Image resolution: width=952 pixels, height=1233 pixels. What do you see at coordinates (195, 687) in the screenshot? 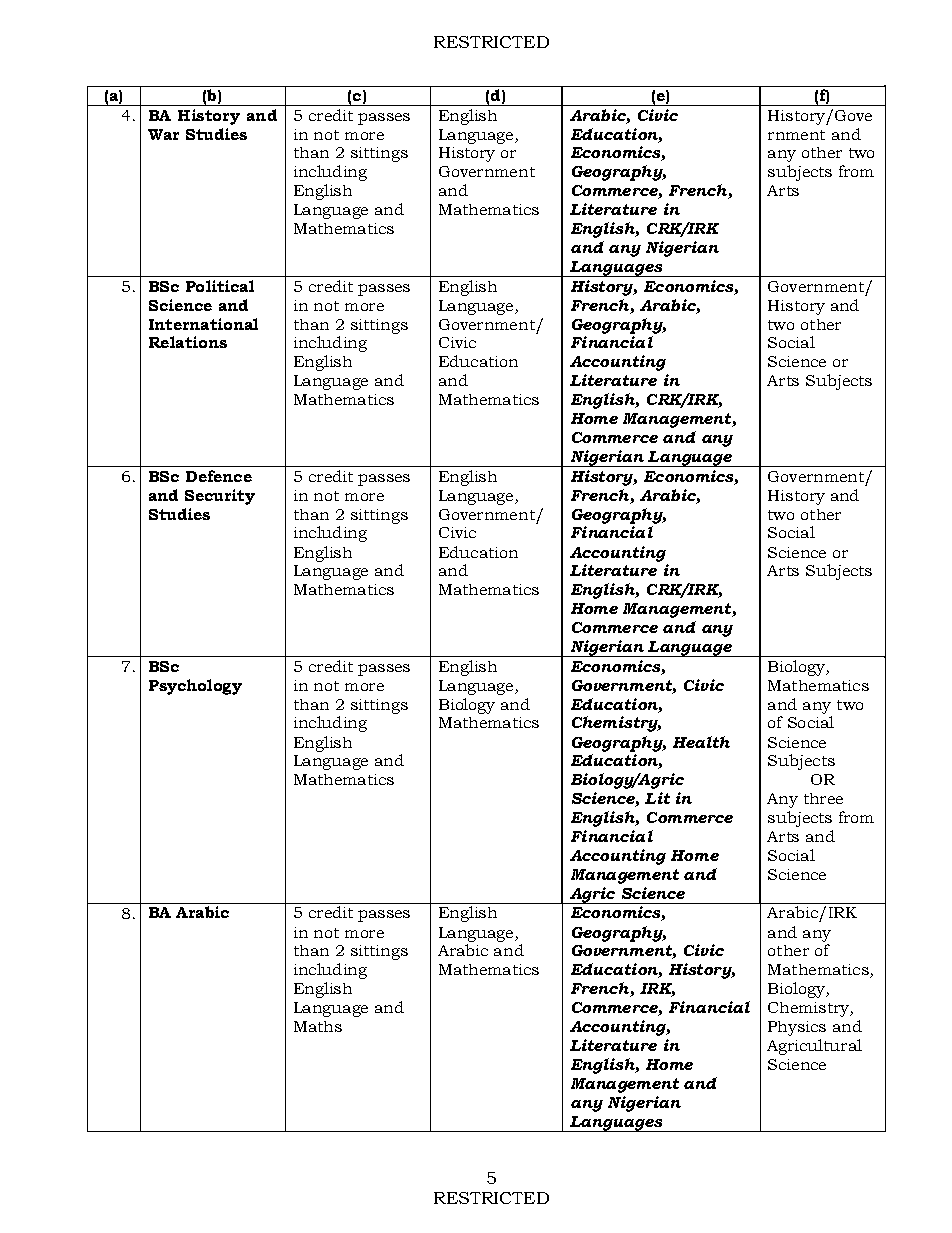
I see `Psychology` at bounding box center [195, 687].
